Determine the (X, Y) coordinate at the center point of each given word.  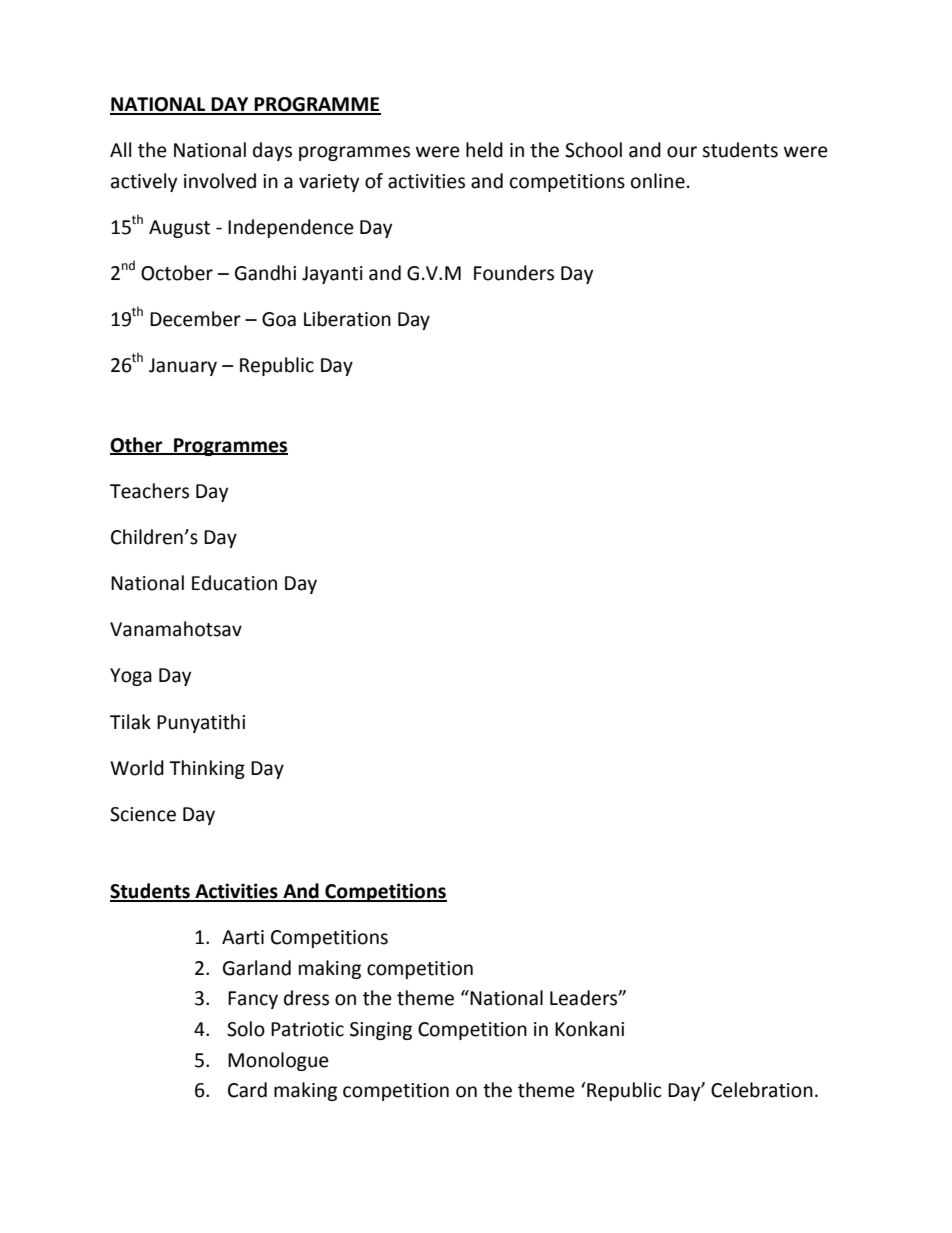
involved (220, 181)
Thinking (207, 769)
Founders (514, 273)
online (658, 181)
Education (234, 583)
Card (247, 1090)
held (484, 150)
